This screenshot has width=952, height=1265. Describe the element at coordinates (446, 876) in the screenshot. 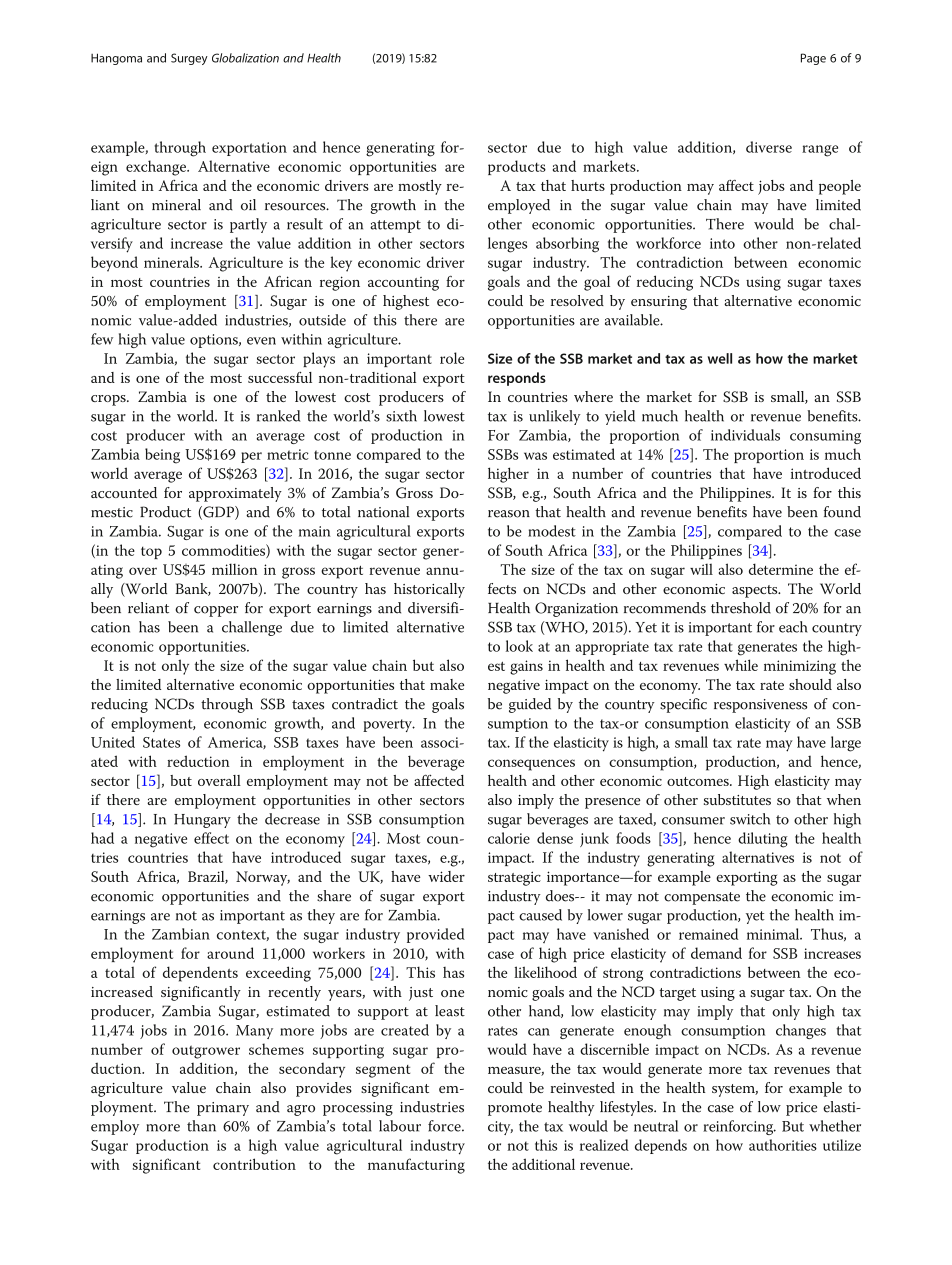

I see `wider` at that location.
